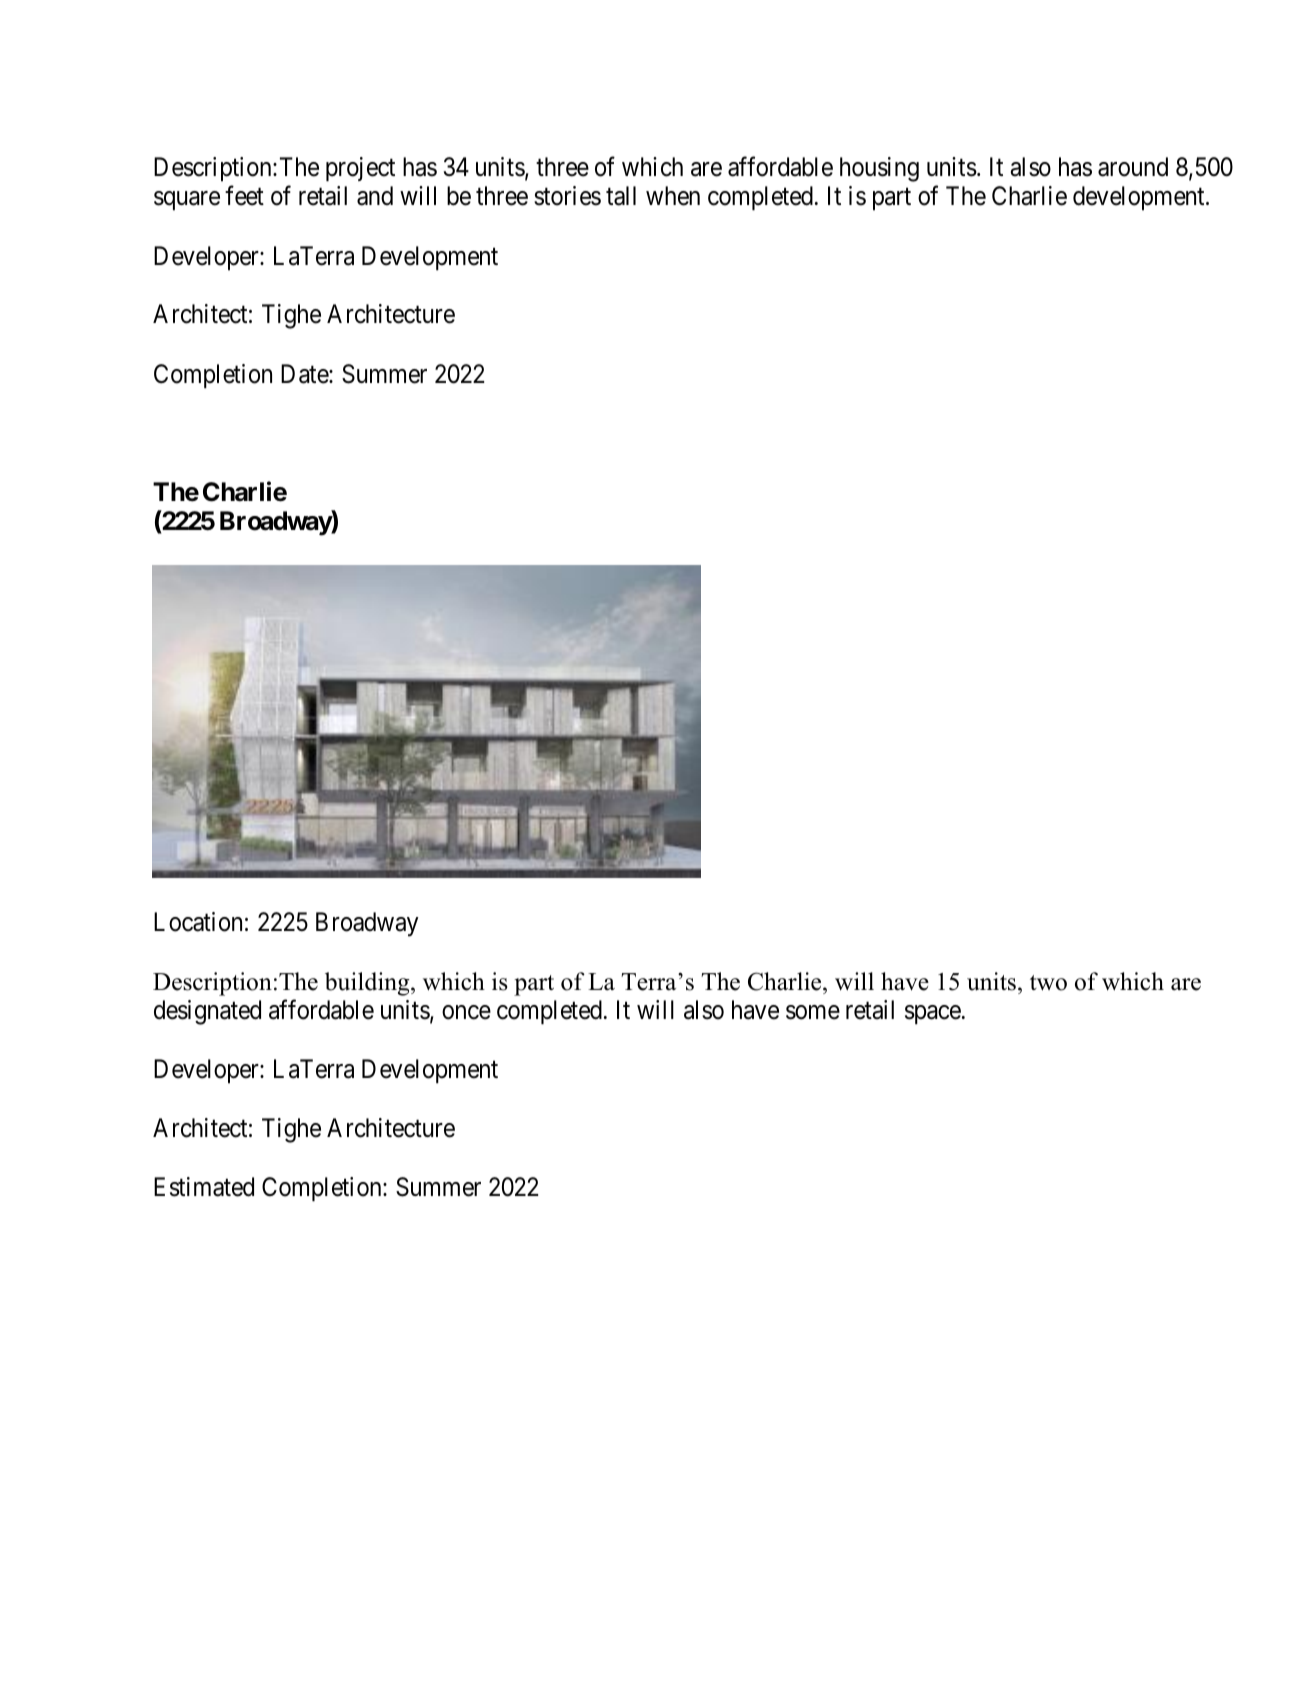 This page has width=1300, height=1682. What do you see at coordinates (305, 374) in the page?
I see `Date` at bounding box center [305, 374].
